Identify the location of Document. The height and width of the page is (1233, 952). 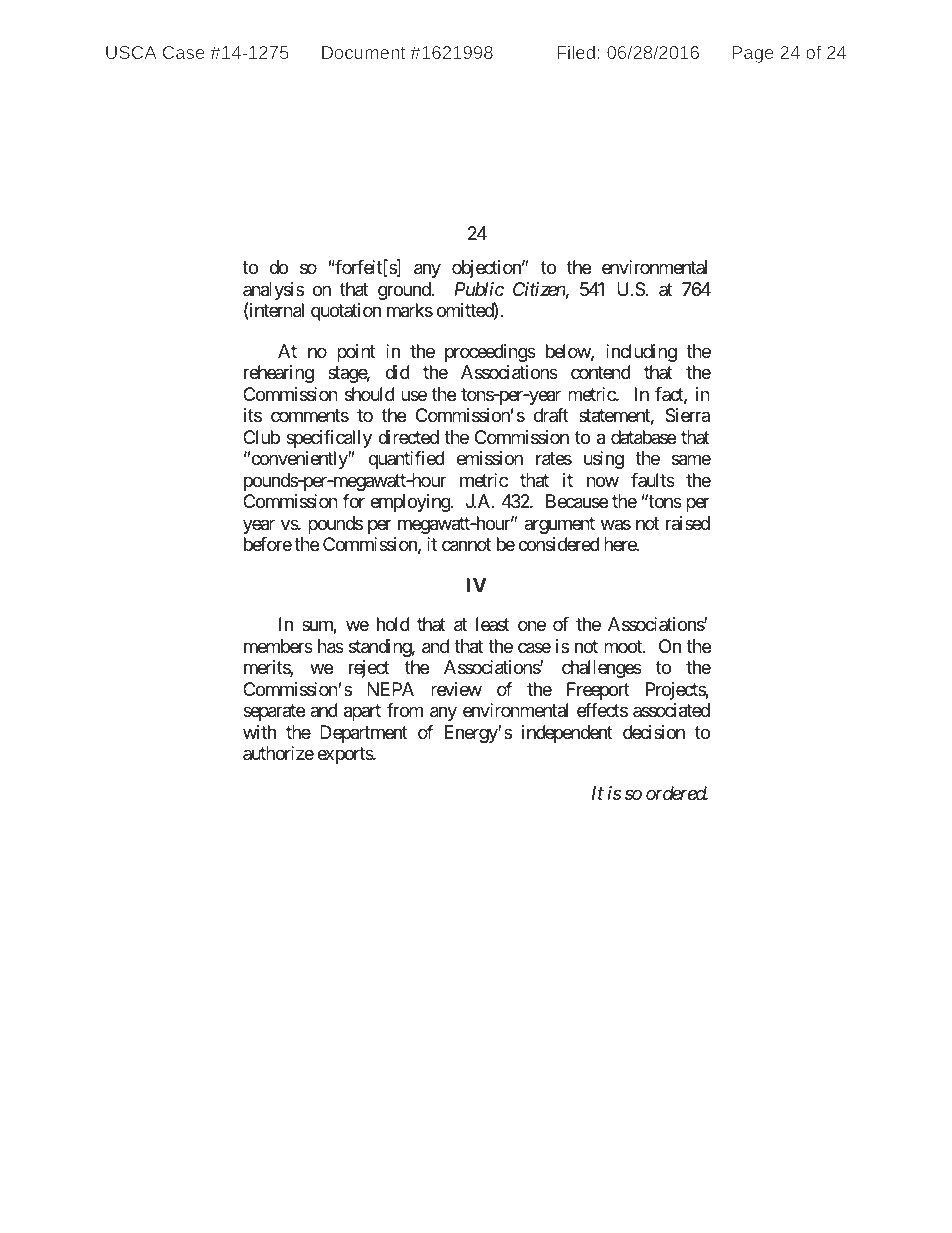
(363, 52).
